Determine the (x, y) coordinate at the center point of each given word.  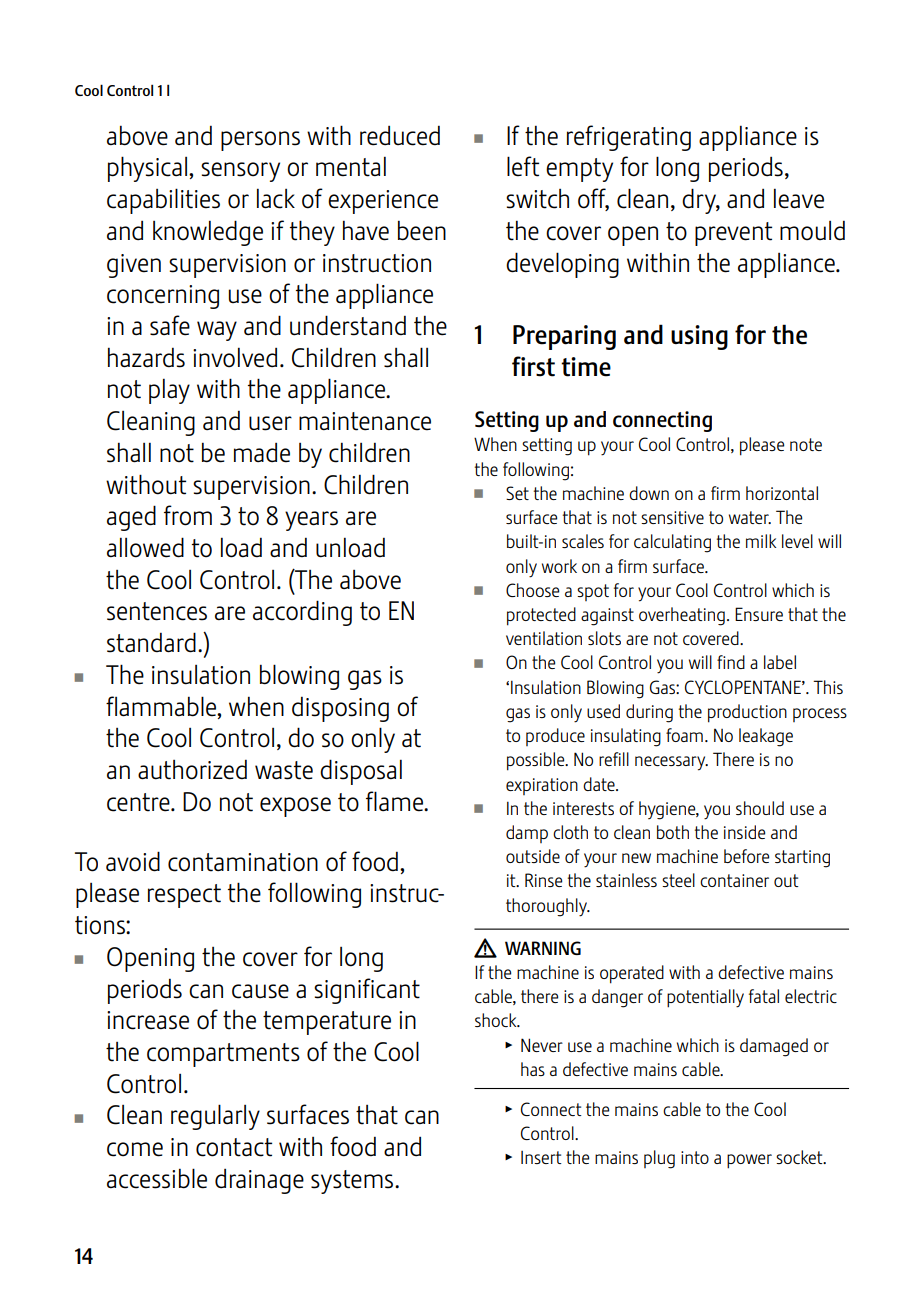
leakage (766, 737)
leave (799, 198)
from (188, 515)
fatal (764, 996)
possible (537, 761)
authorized (192, 770)
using (699, 337)
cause (260, 991)
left (523, 166)
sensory (240, 172)
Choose (532, 590)
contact (234, 1147)
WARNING (543, 948)
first (533, 366)
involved (235, 357)
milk (761, 541)
